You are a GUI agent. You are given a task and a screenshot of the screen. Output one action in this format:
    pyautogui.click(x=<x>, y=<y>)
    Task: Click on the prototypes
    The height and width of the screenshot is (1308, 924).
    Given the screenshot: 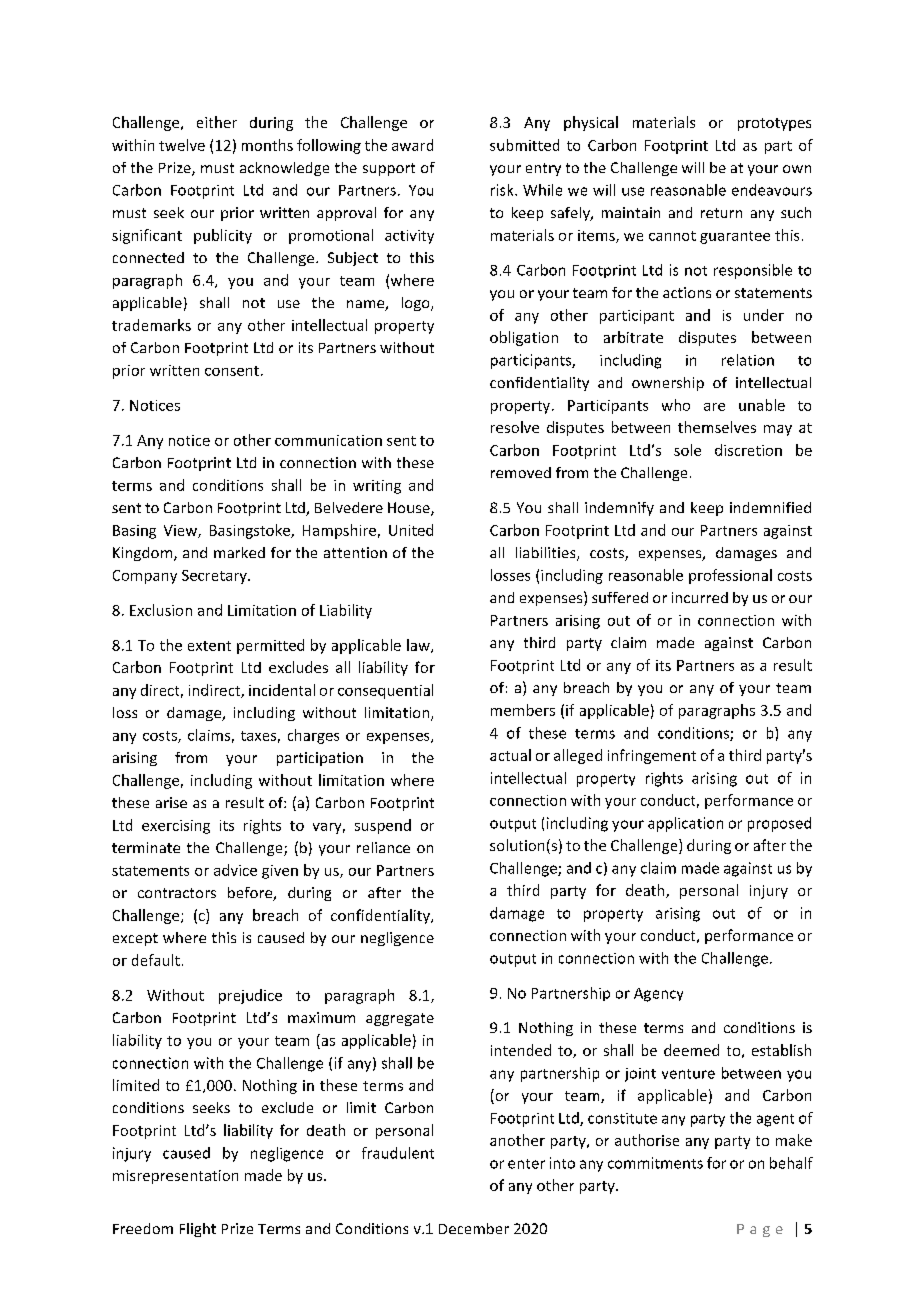 What is the action you would take?
    pyautogui.click(x=774, y=124)
